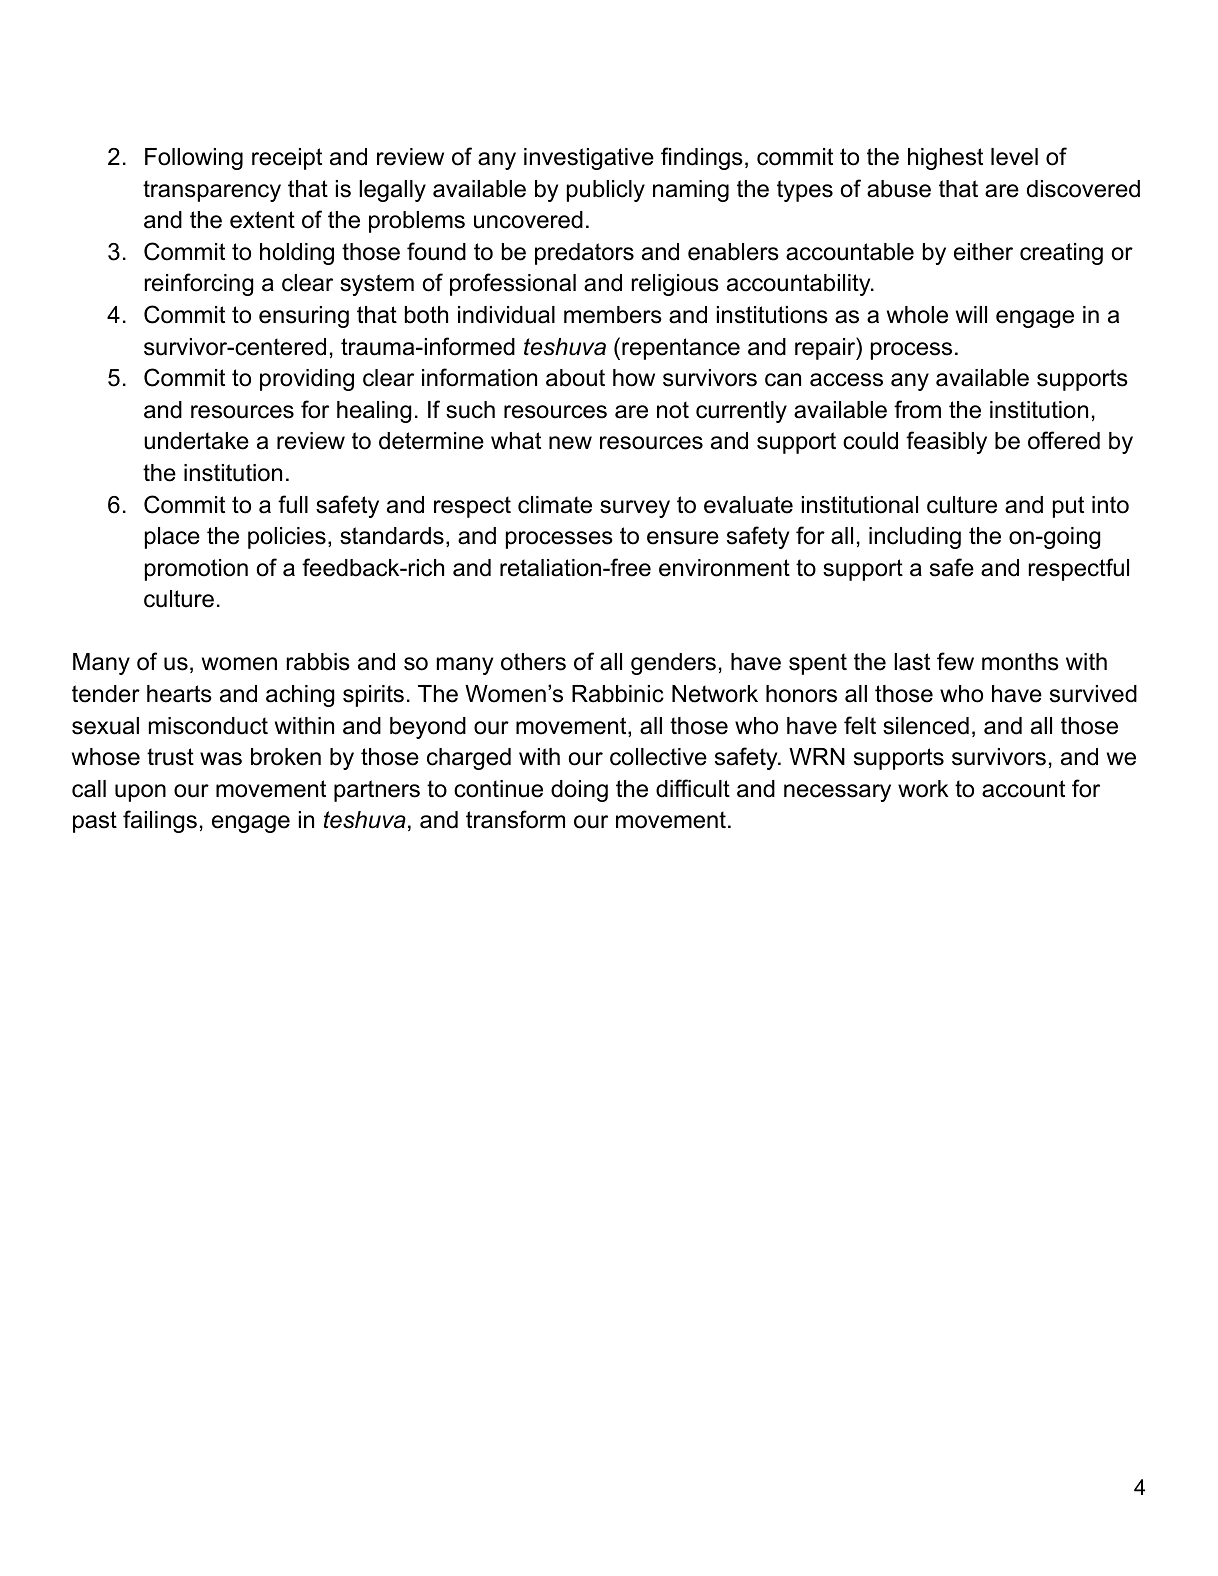 This screenshot has height=1576, width=1218. Describe the element at coordinates (212, 191) in the screenshot. I see `transparency` at that location.
